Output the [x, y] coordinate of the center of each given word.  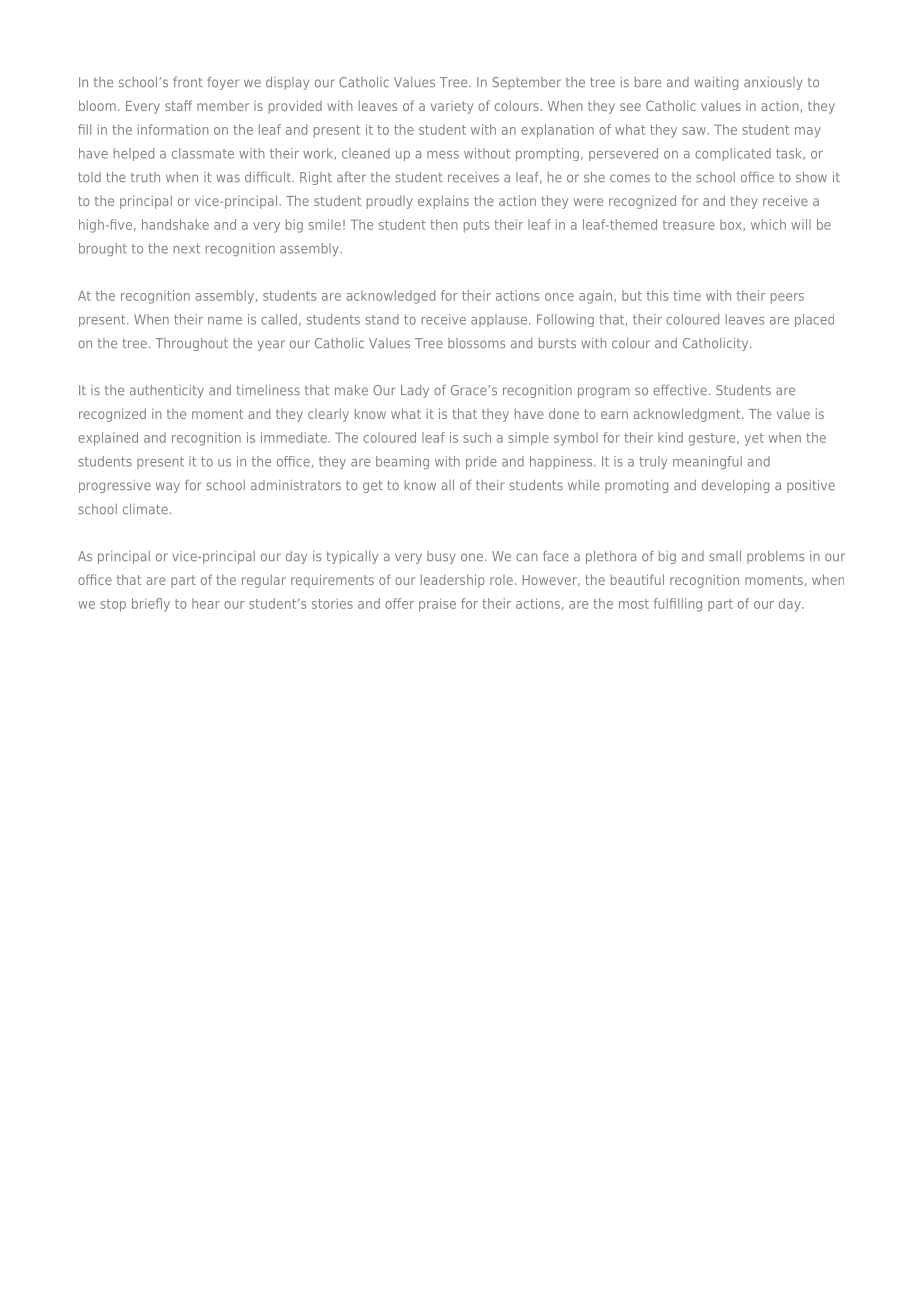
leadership [453, 581]
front [188, 82]
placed [814, 320]
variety [452, 107]
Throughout [191, 344]
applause [500, 320]
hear [206, 603]
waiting [716, 83]
